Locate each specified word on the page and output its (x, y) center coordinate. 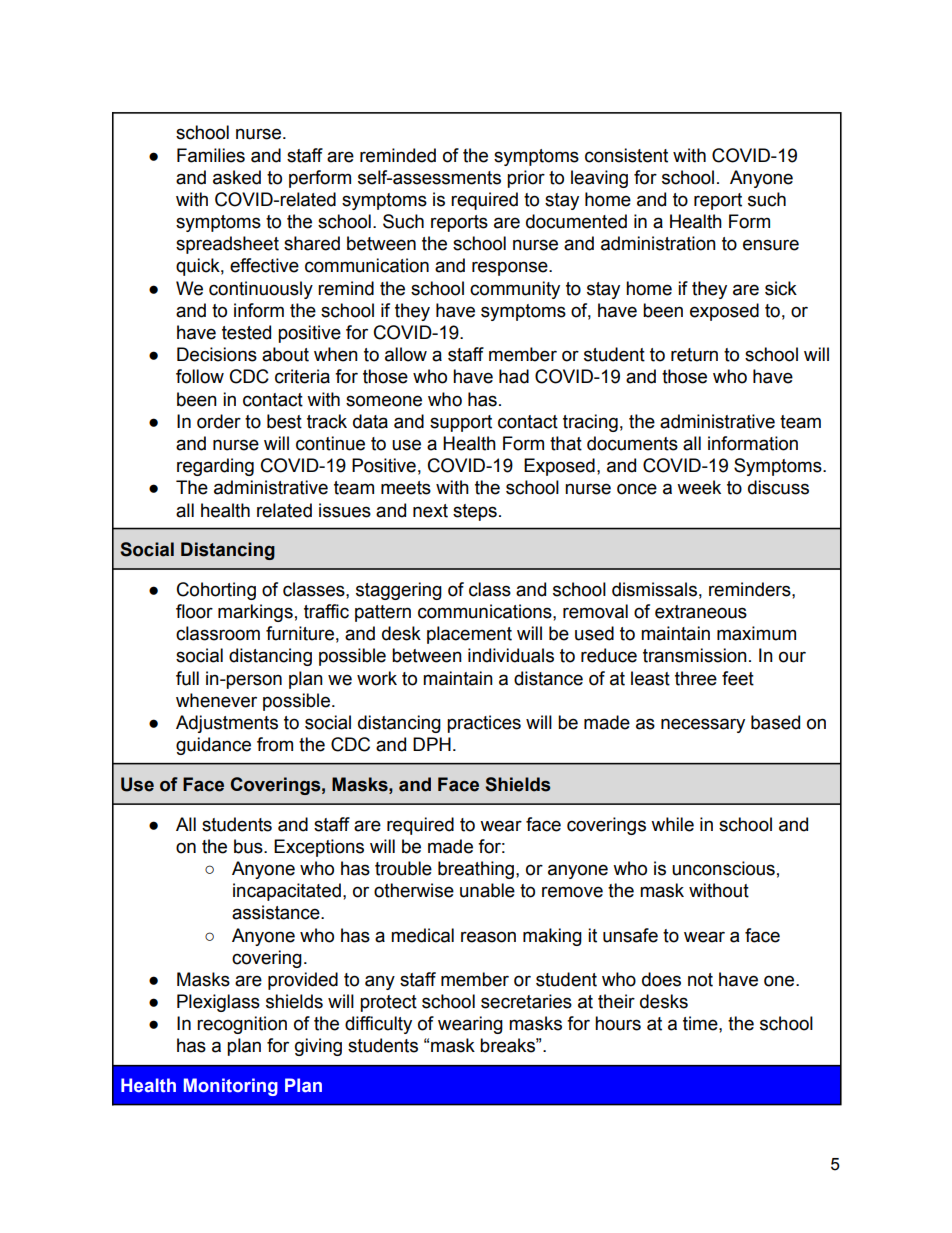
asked (237, 177)
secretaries (526, 1001)
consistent (626, 155)
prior (526, 179)
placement (469, 635)
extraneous (701, 612)
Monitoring (231, 1087)
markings (255, 613)
